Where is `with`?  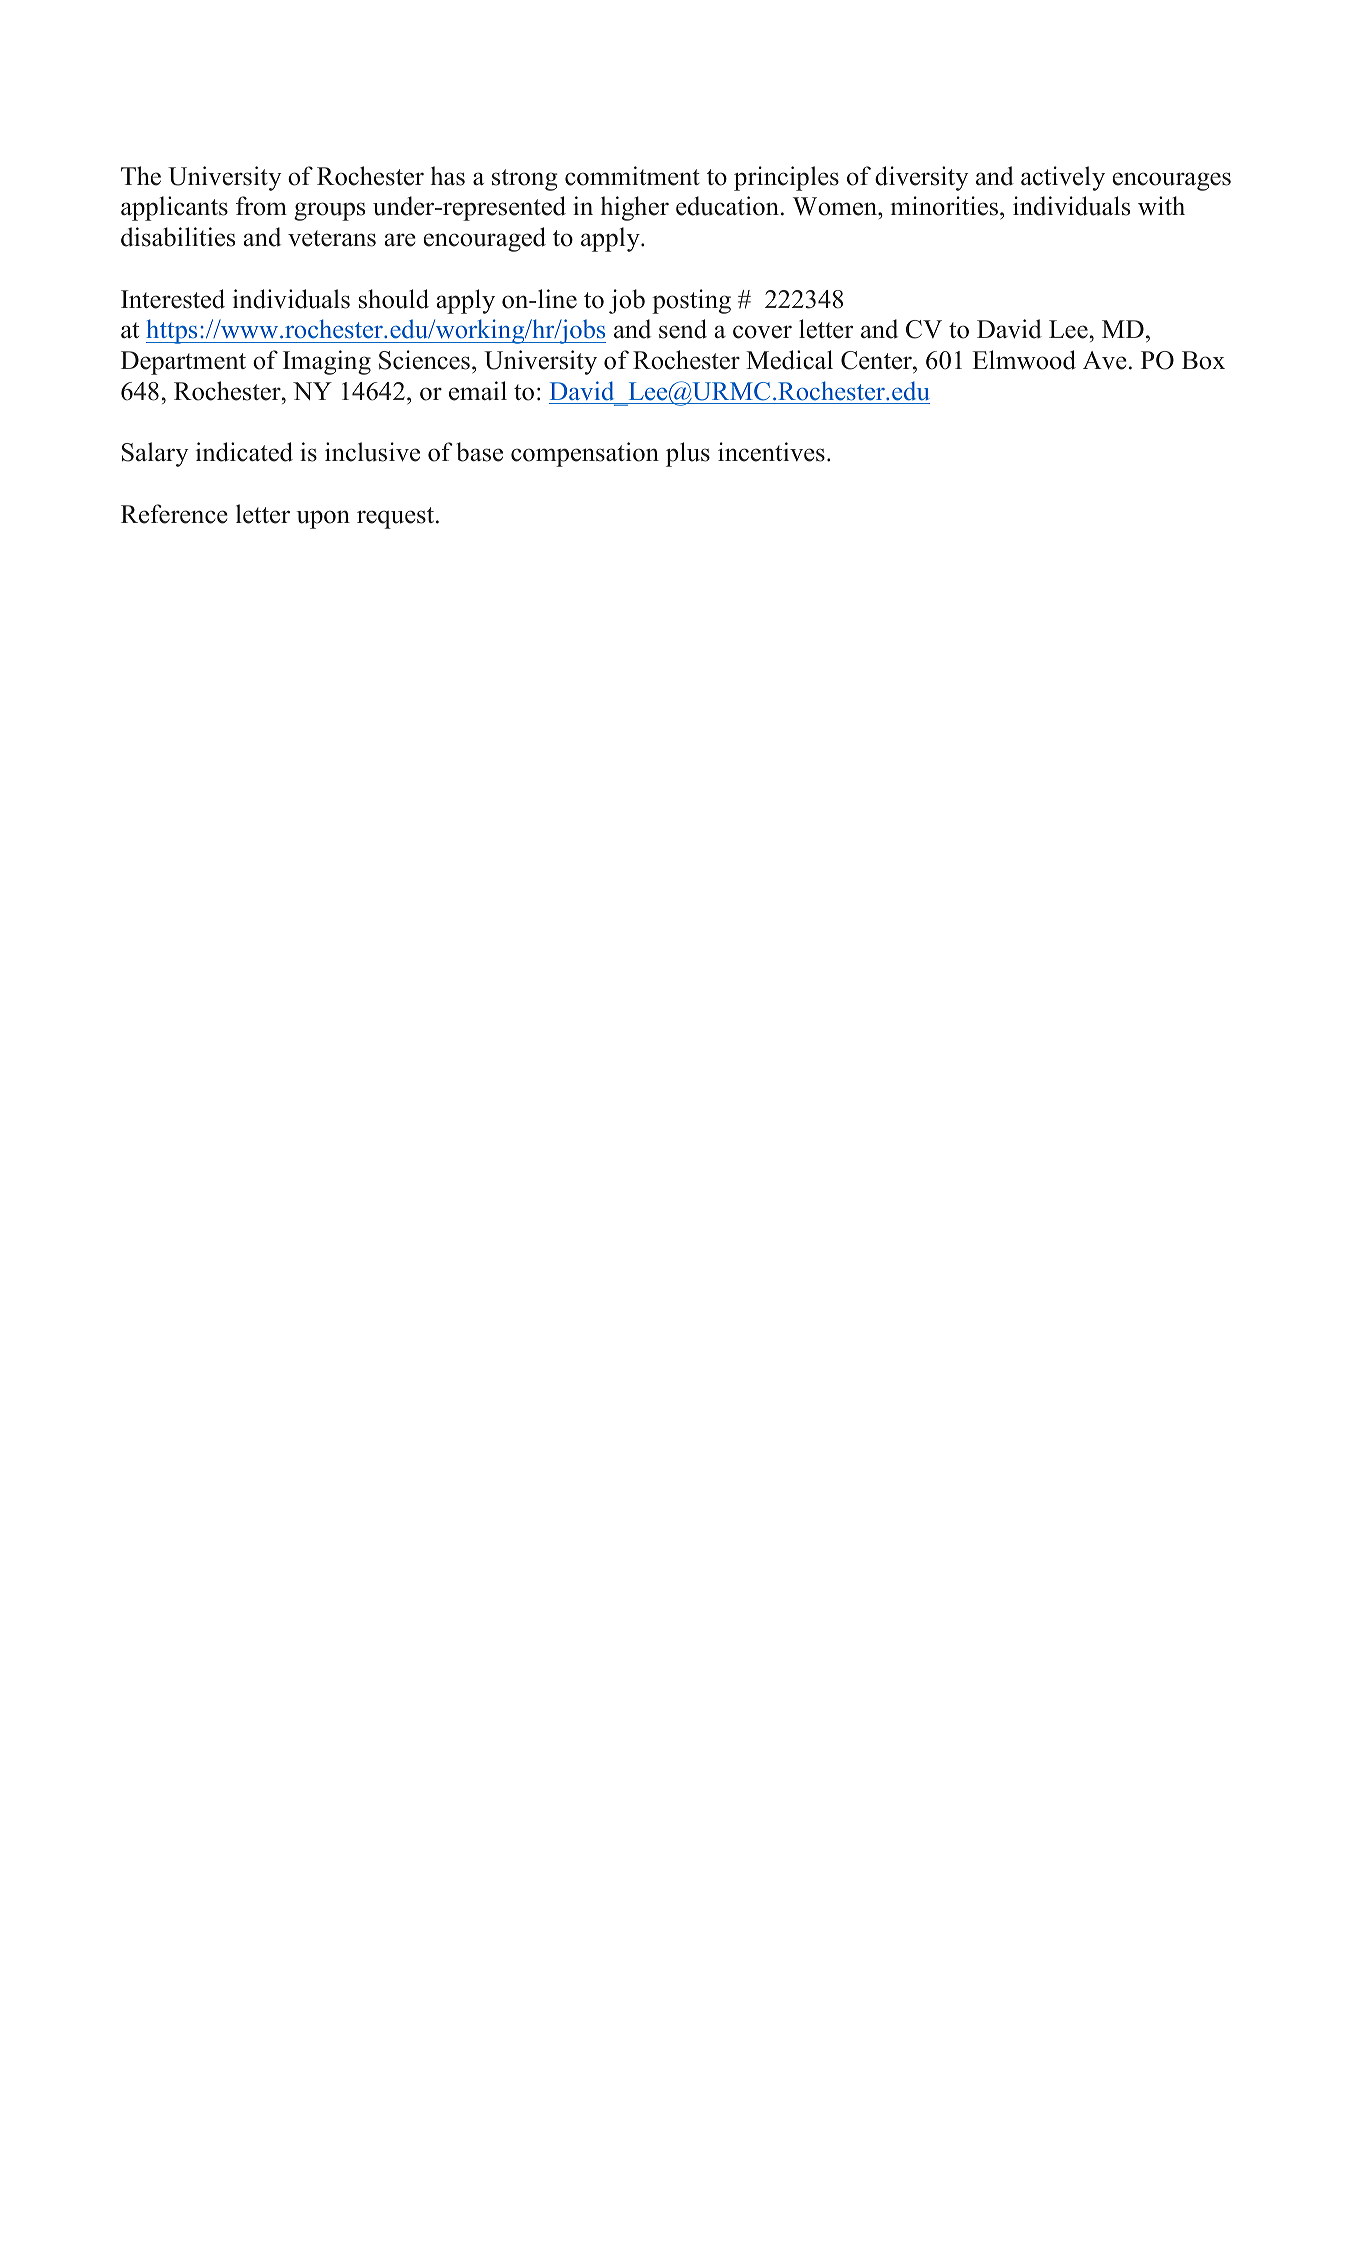
with is located at coordinates (1161, 205).
